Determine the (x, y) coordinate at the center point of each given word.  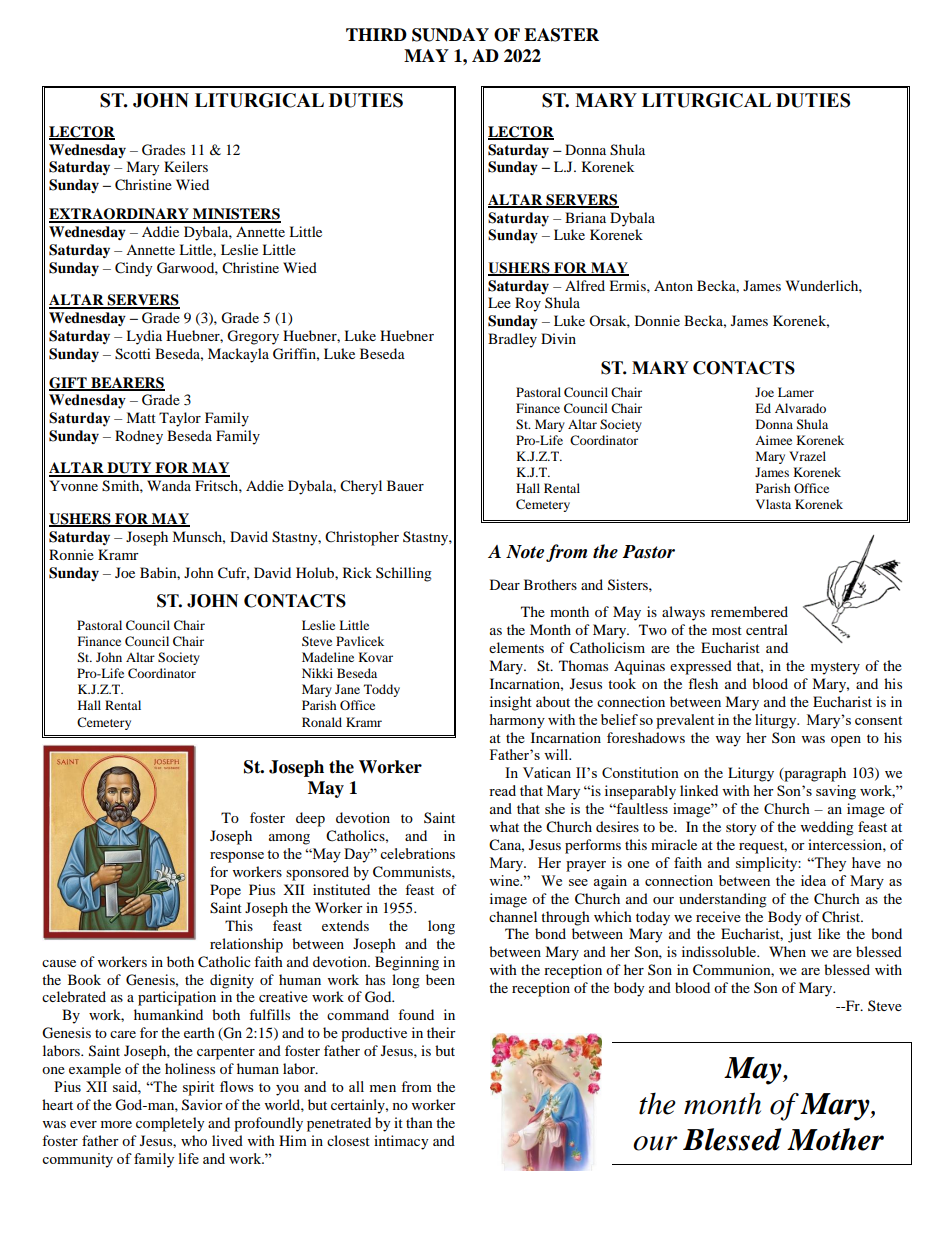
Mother (835, 1139)
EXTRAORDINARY (120, 215)
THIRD (376, 34)
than (419, 1122)
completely (170, 1124)
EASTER (561, 35)
